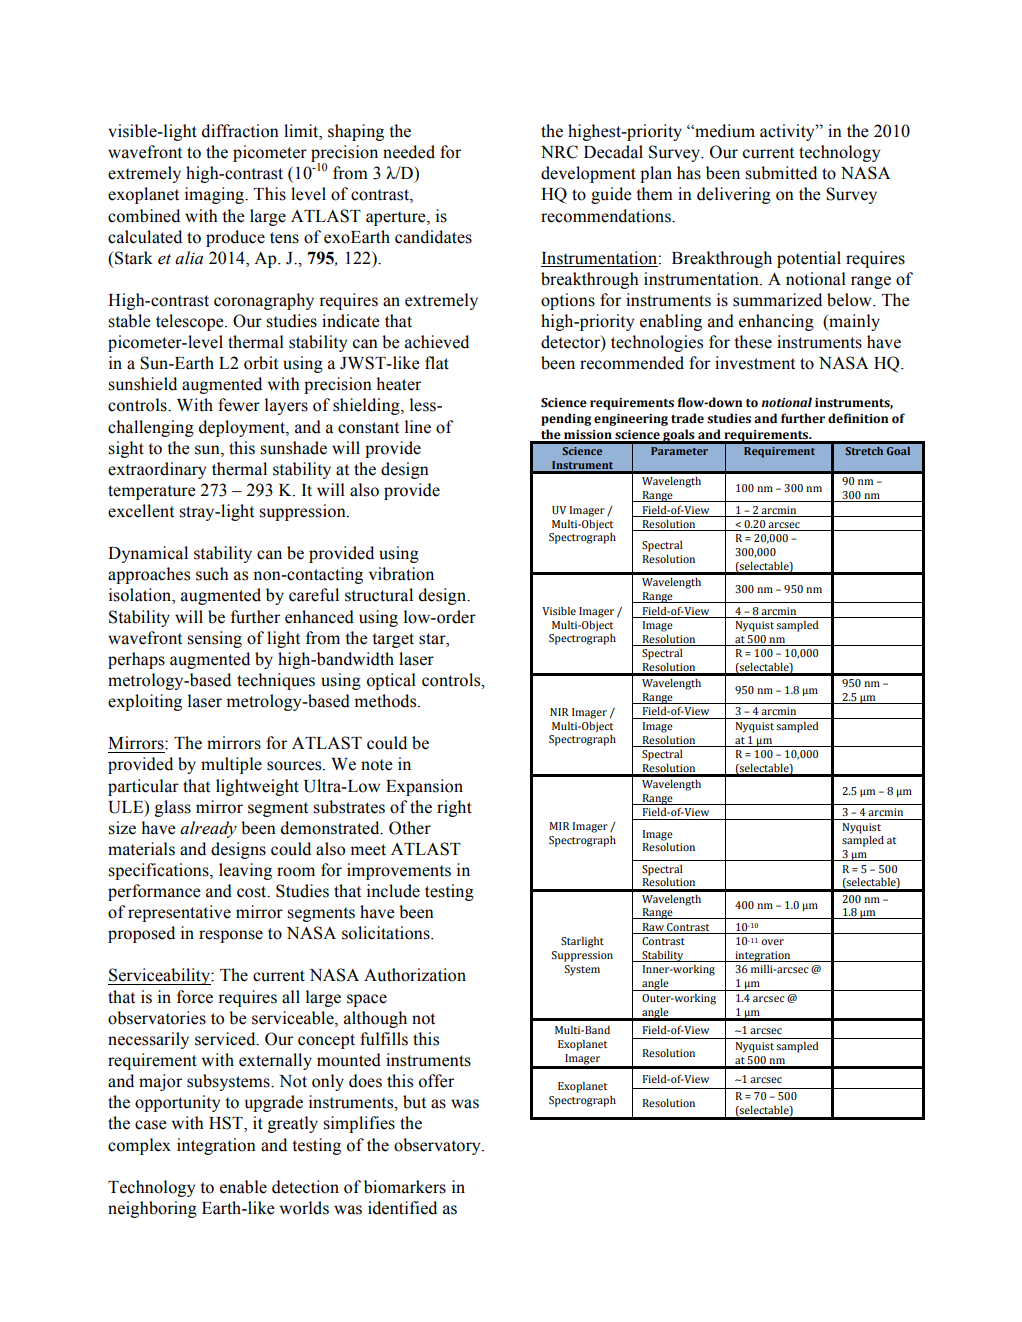  Describe the element at coordinates (781, 173) in the page. I see `submitted` at that location.
